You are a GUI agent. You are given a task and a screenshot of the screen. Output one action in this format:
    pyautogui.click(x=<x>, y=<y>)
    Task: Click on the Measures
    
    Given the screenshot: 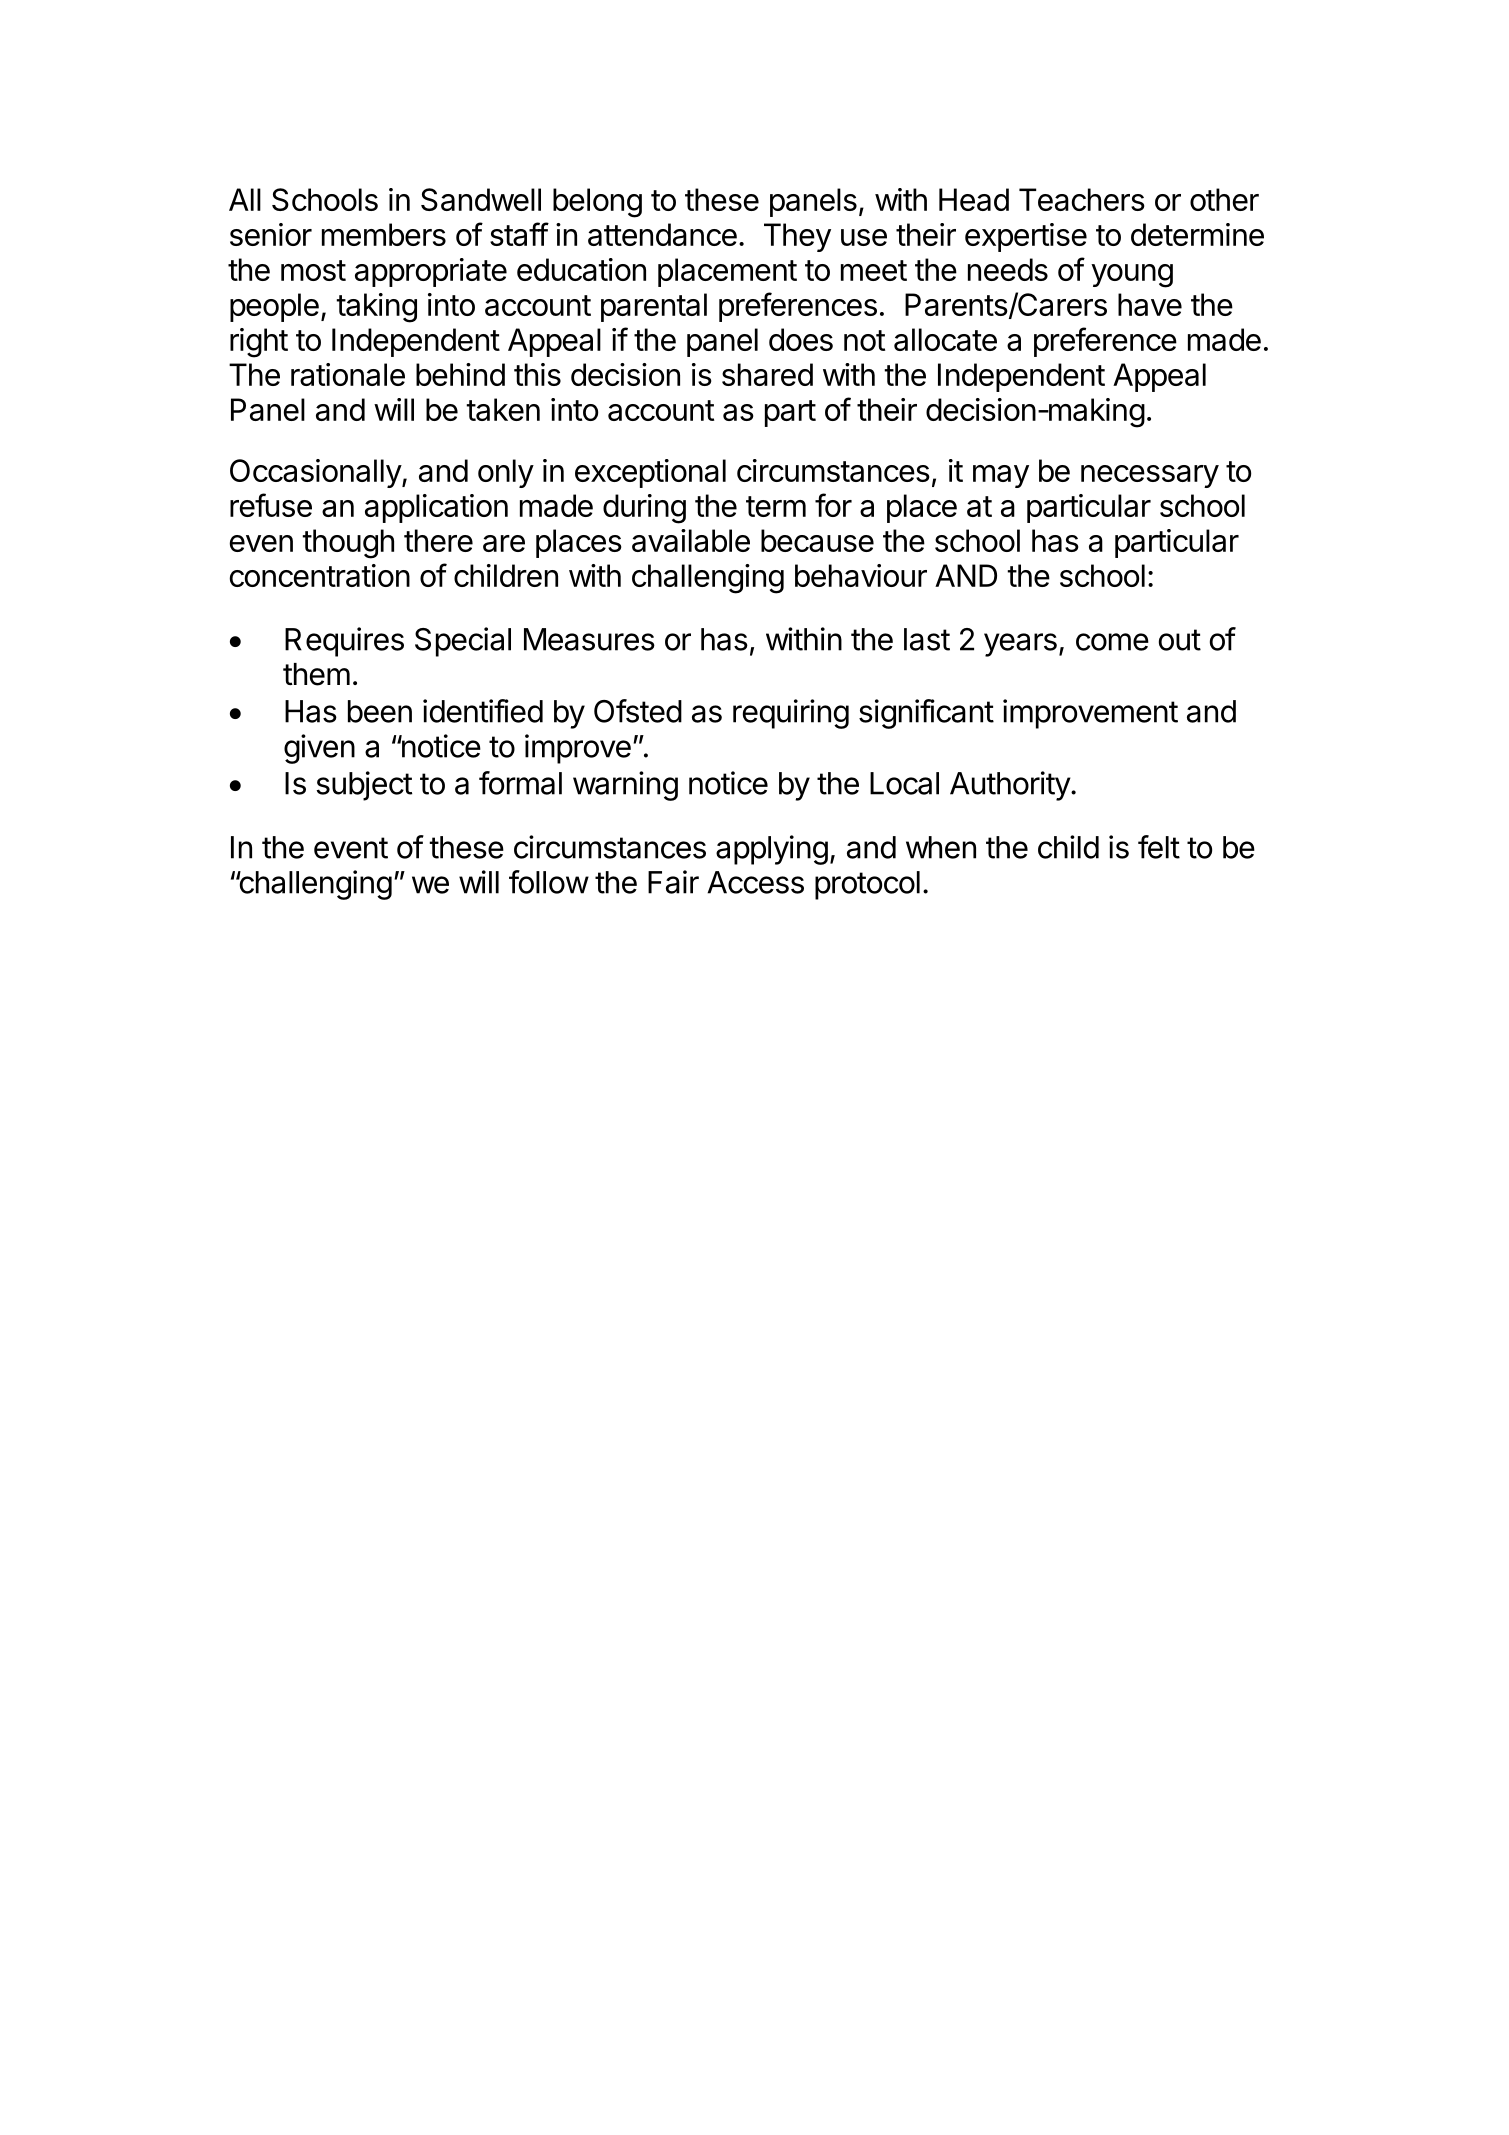 What is the action you would take?
    pyautogui.click(x=589, y=639)
